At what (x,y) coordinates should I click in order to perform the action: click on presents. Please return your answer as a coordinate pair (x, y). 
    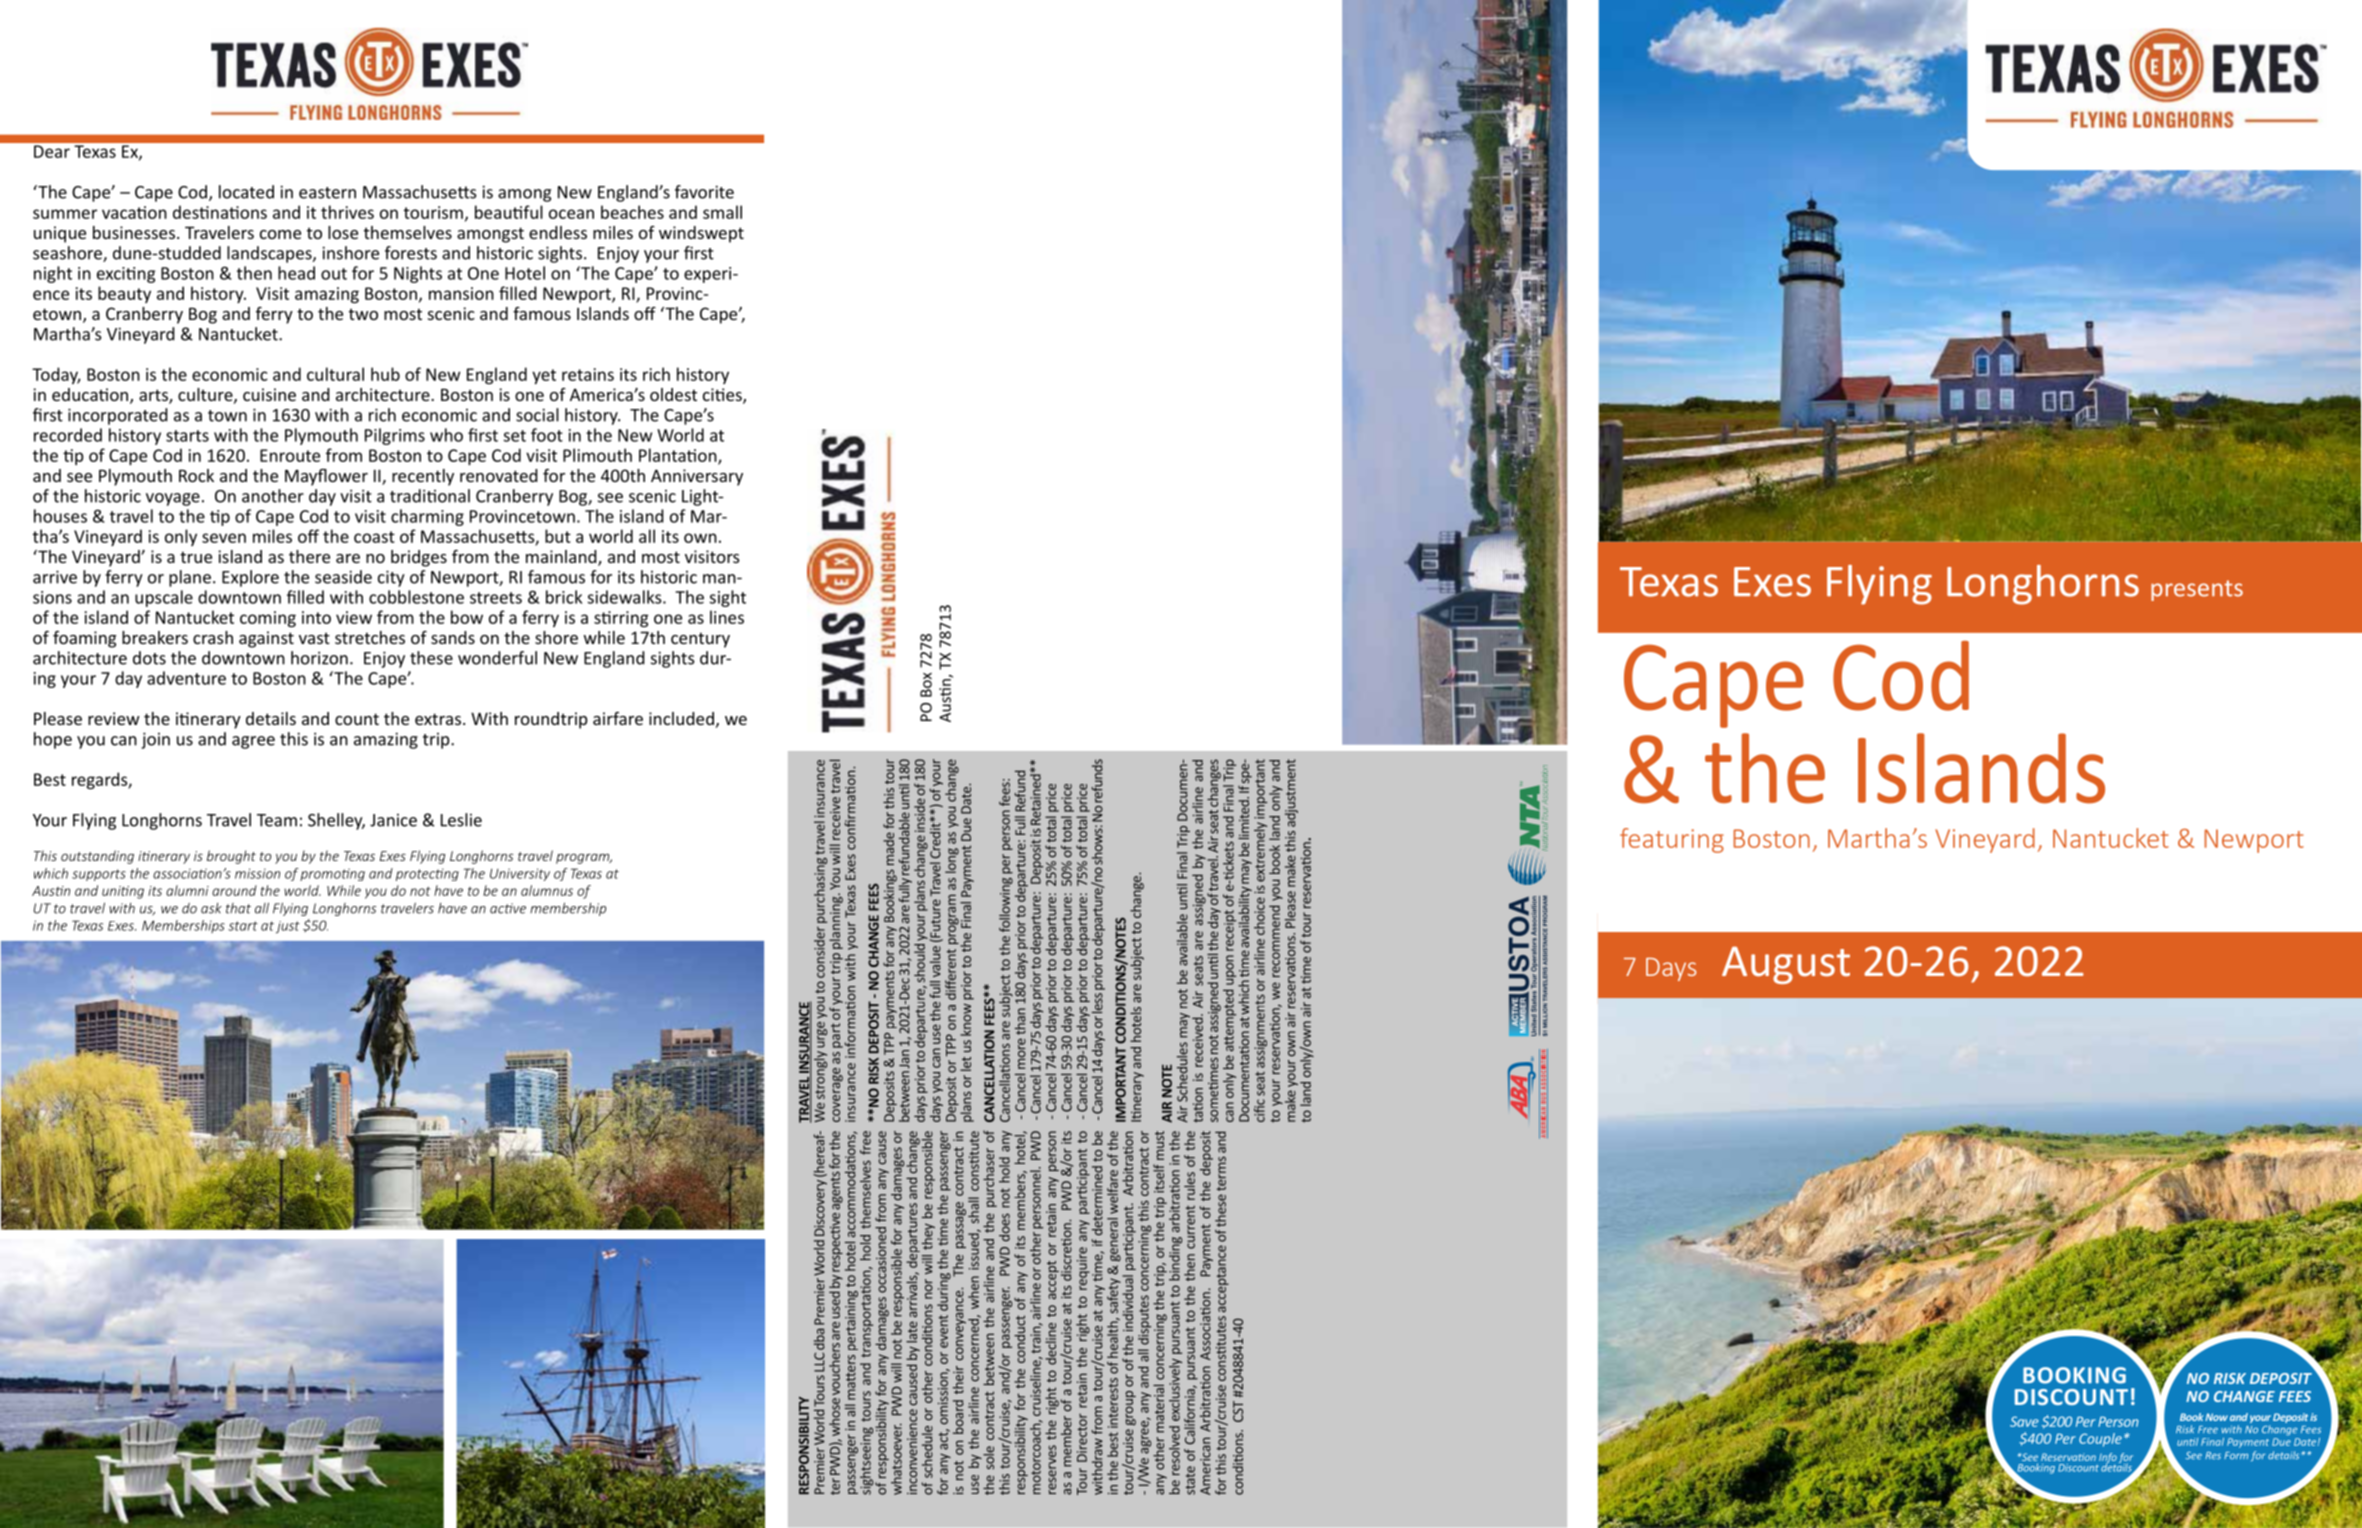
    Looking at the image, I should click on (2197, 590).
